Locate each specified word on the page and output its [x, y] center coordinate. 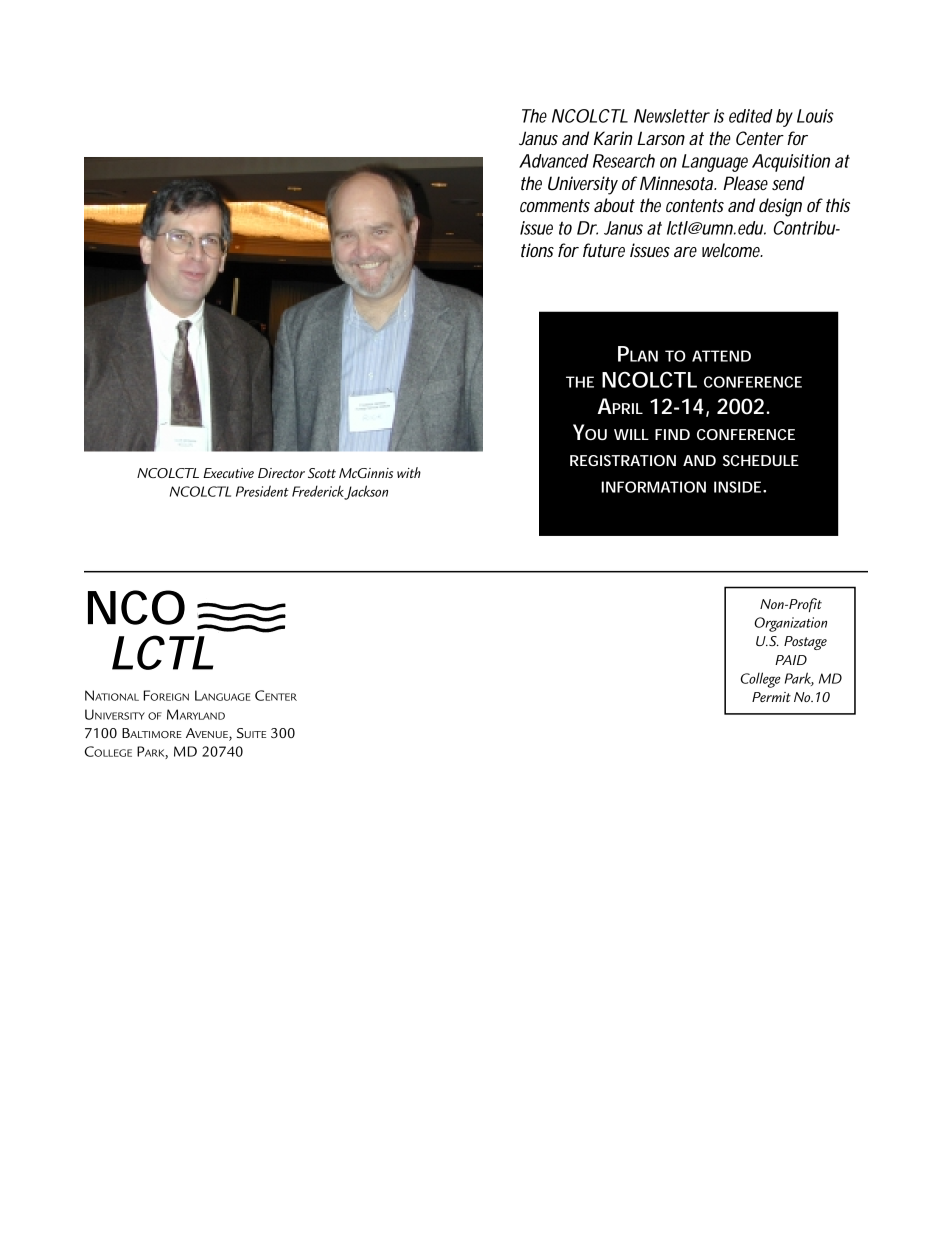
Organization [790, 624]
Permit [771, 697]
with [409, 472]
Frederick [319, 492]
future [604, 250]
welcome [732, 250]
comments [555, 206]
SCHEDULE [761, 460]
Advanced [554, 161]
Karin [613, 138]
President [262, 491]
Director [281, 473]
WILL [631, 434]
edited [751, 116]
